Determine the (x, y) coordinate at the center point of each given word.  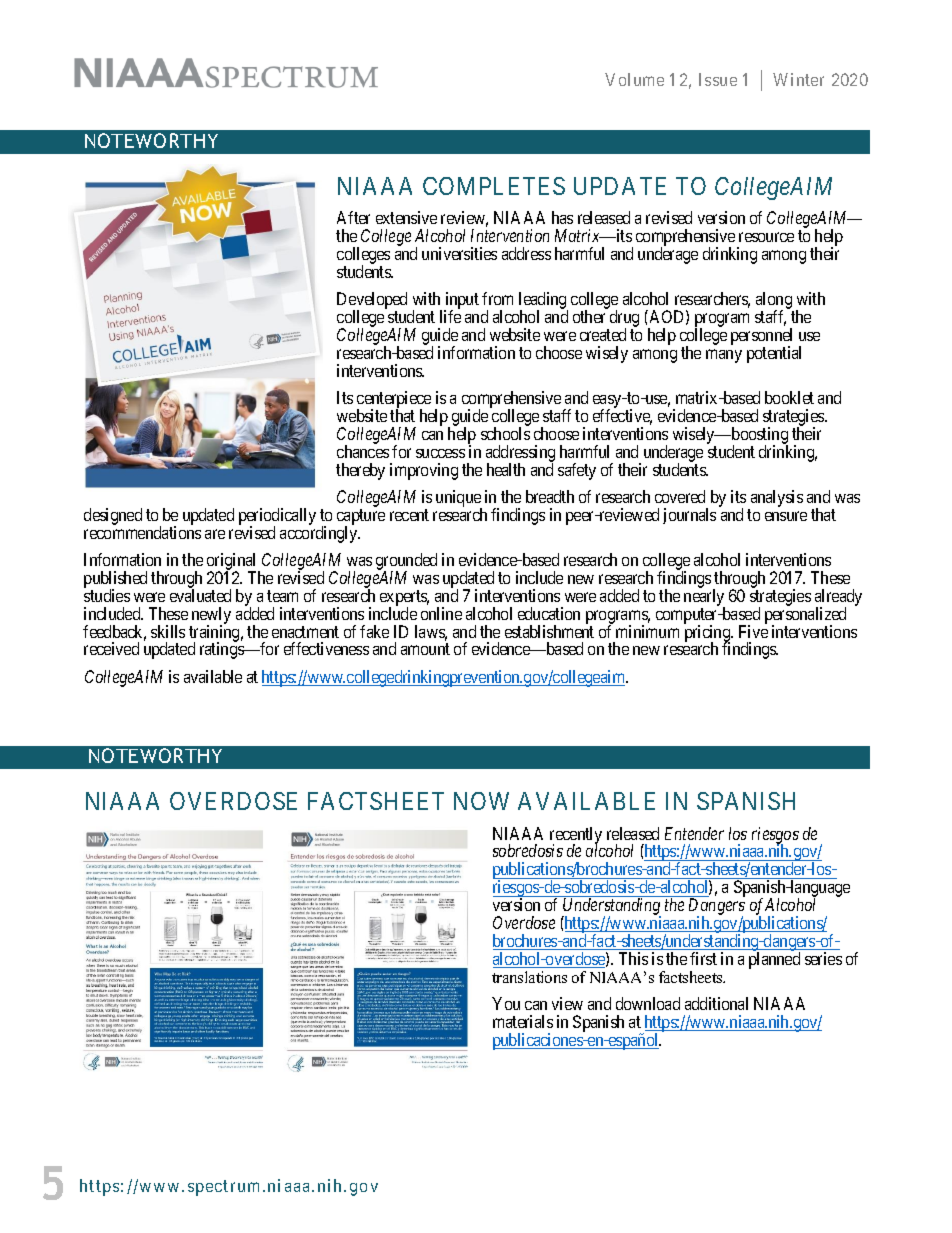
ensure (786, 516)
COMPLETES (494, 186)
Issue (718, 79)
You (506, 1003)
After (353, 217)
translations (529, 977)
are (215, 534)
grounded (406, 563)
